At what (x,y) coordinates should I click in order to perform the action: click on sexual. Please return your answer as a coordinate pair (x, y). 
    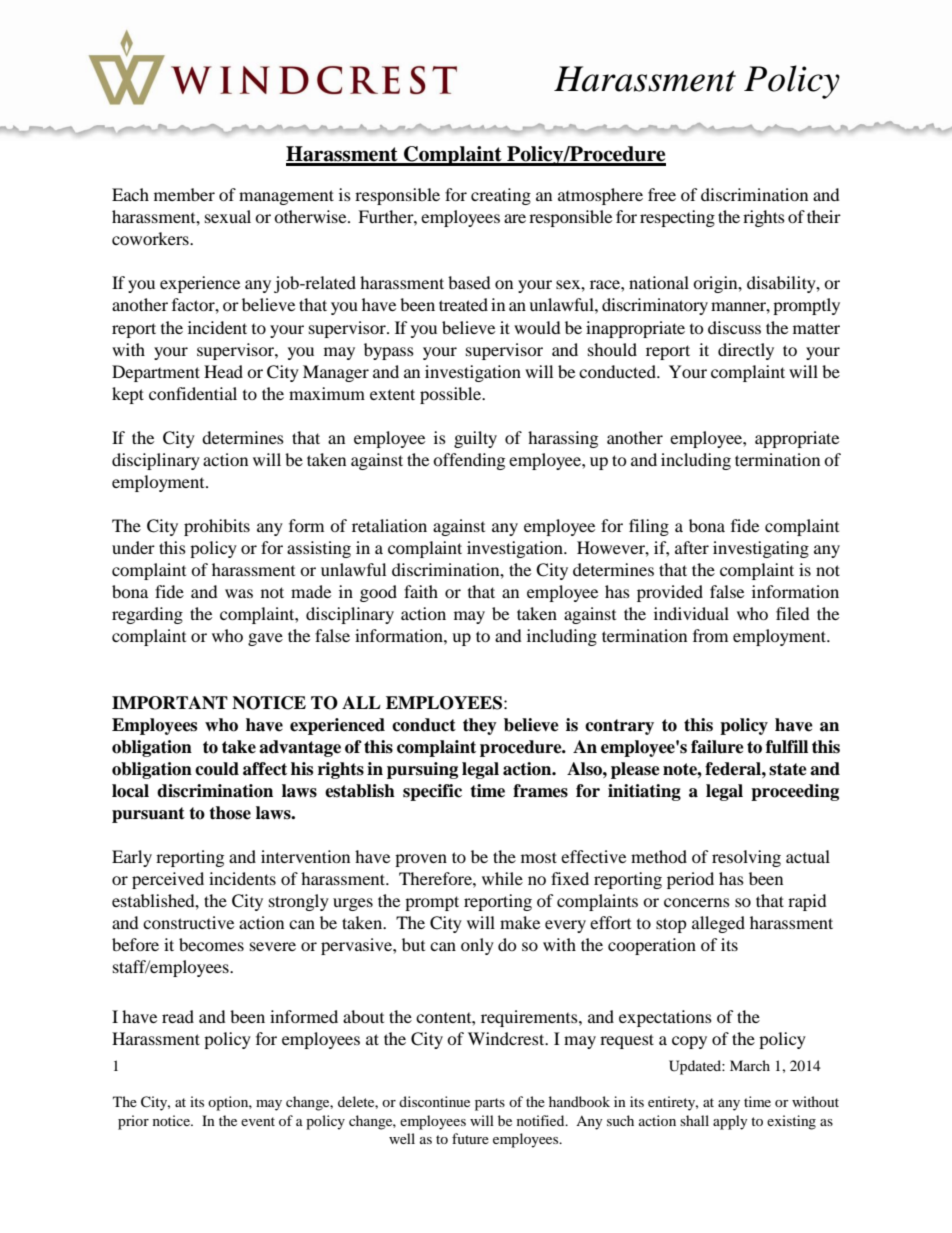
    Looking at the image, I should click on (228, 216).
